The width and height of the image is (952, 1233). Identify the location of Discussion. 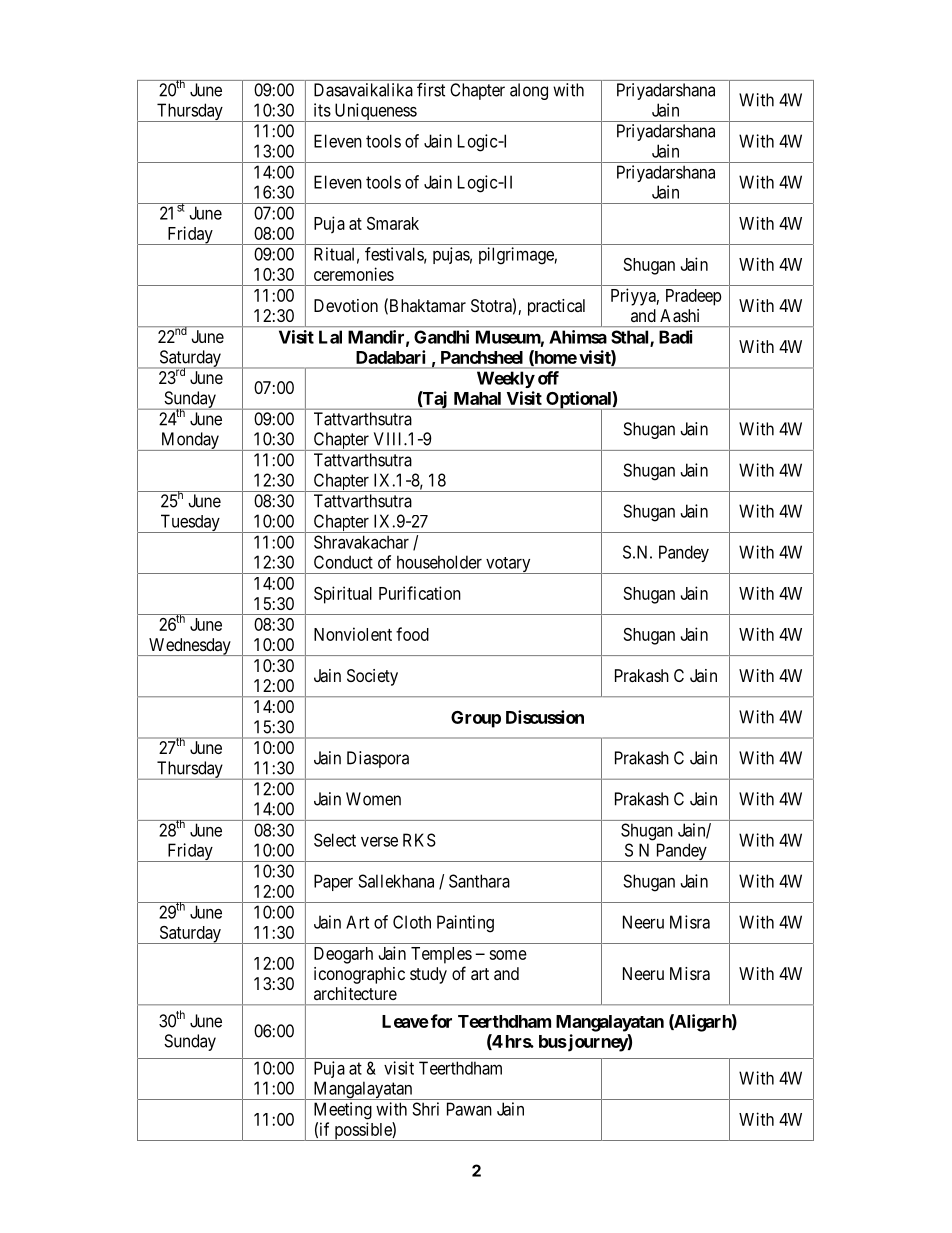
(545, 717).
